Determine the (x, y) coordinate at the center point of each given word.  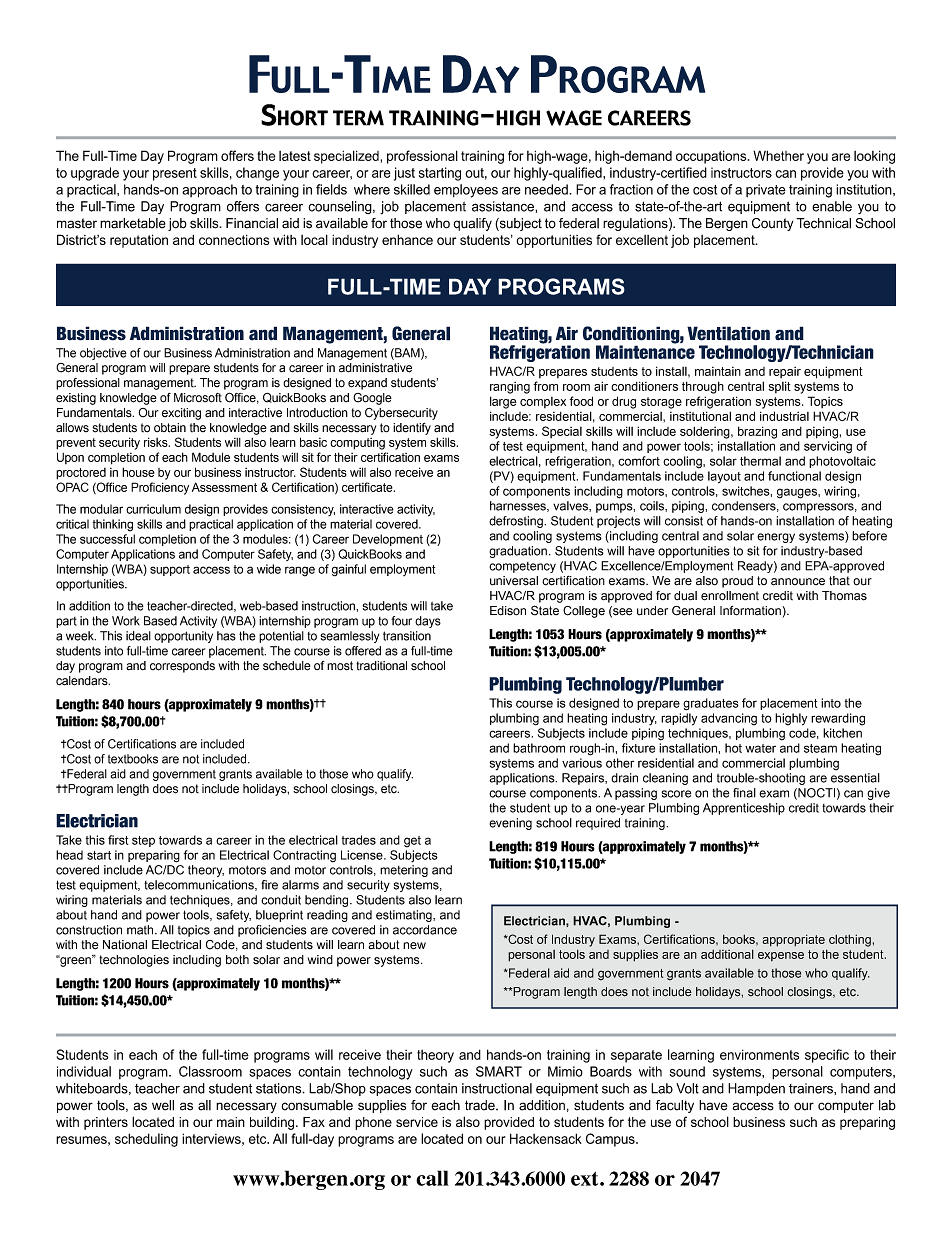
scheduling (146, 1140)
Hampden (756, 1089)
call (432, 1178)
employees (466, 191)
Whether (778, 155)
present (175, 174)
